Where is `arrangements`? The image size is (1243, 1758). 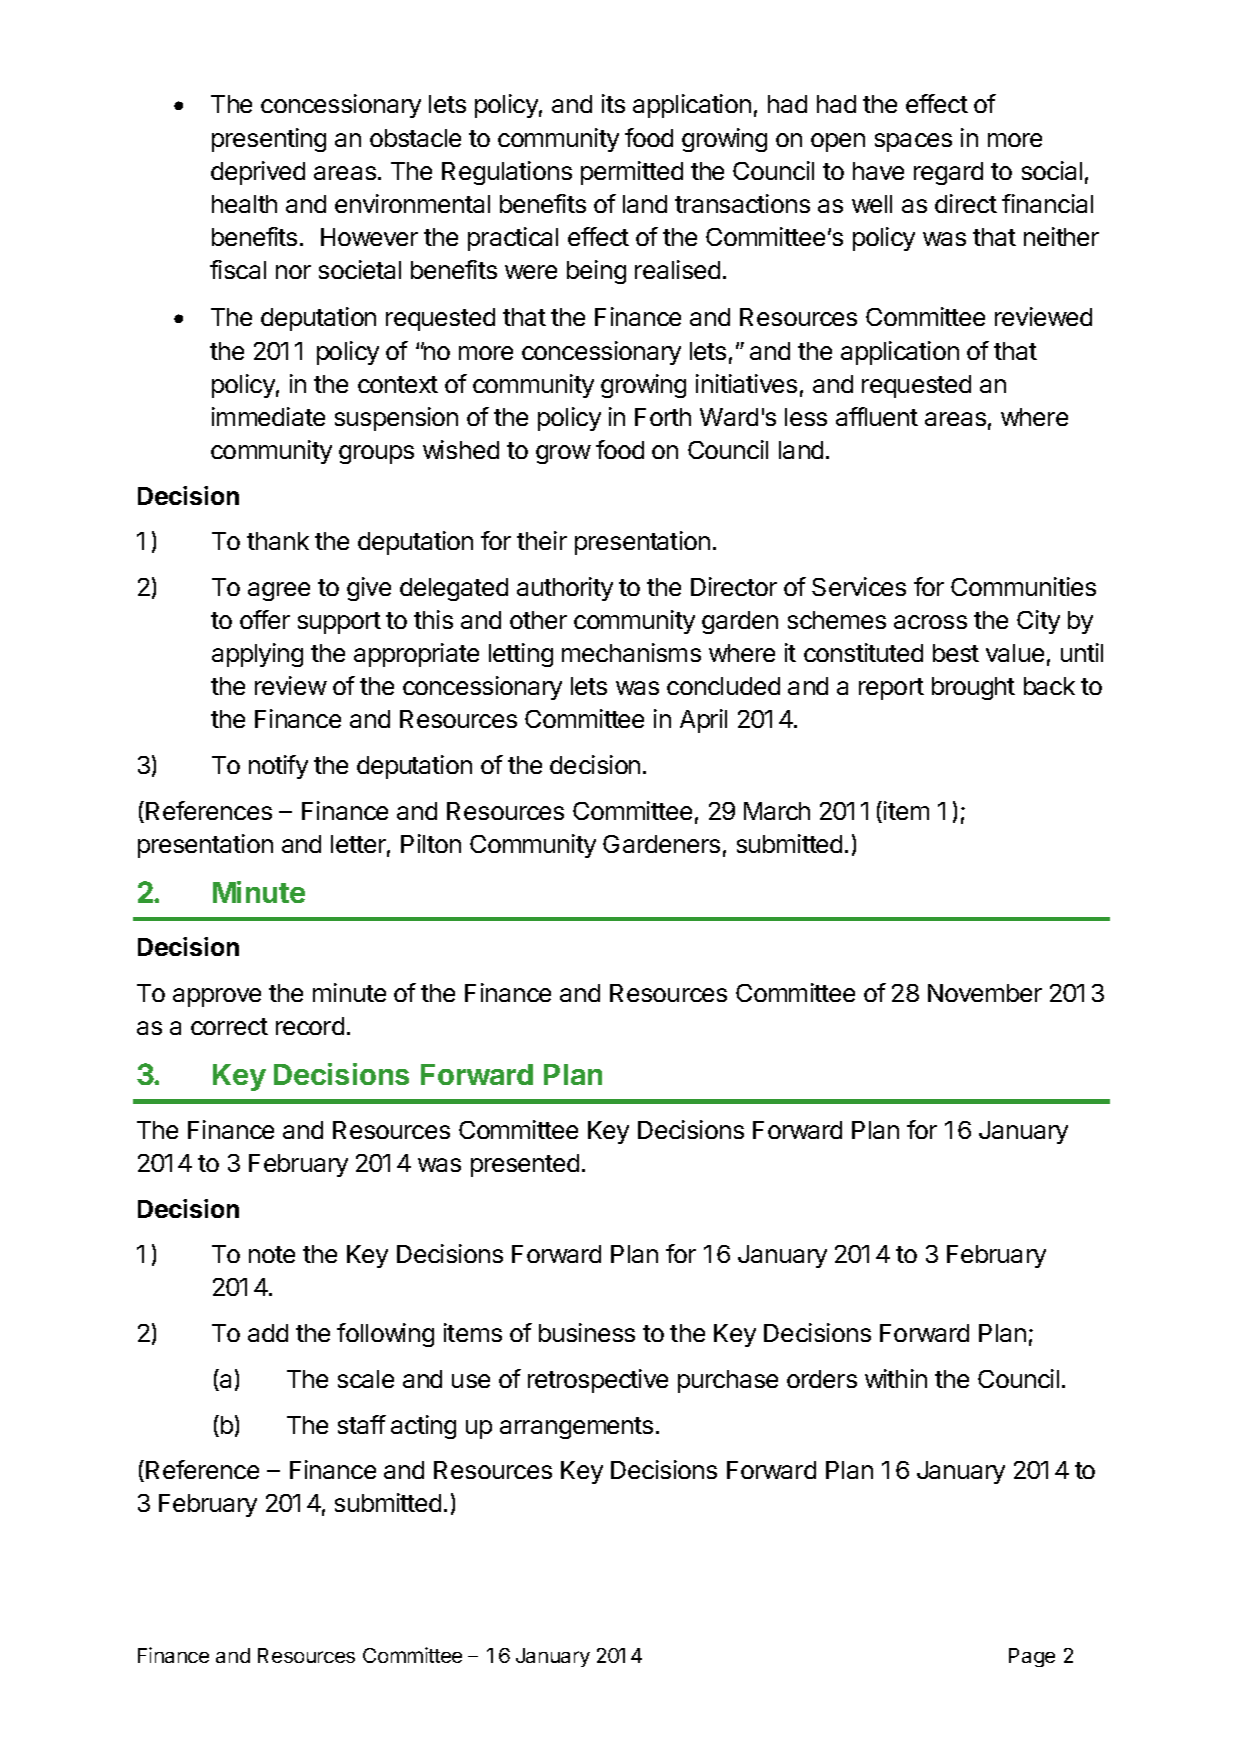
arrangements is located at coordinates (576, 1428).
